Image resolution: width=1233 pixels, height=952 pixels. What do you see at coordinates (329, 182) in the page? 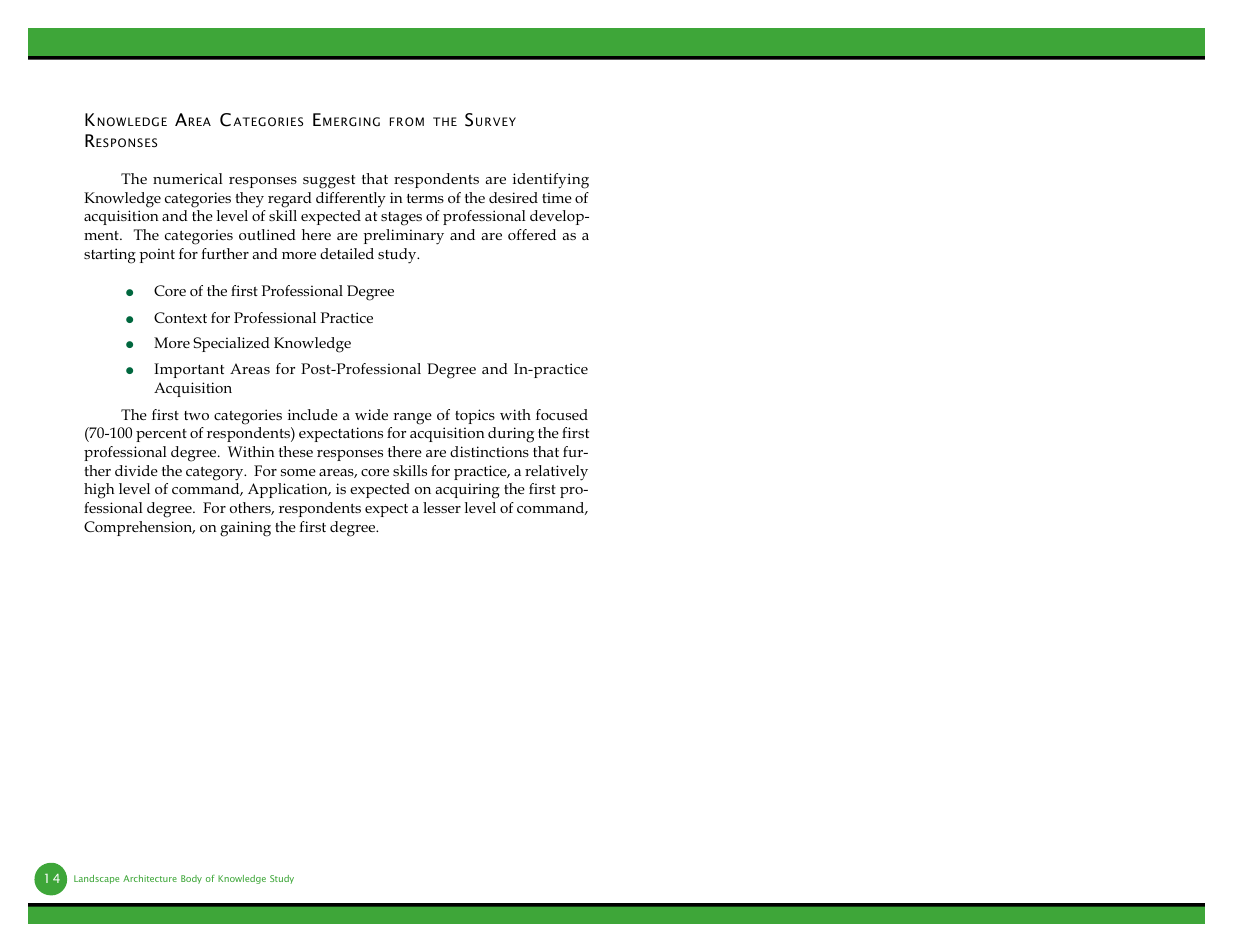
I see `suggest` at bounding box center [329, 182].
